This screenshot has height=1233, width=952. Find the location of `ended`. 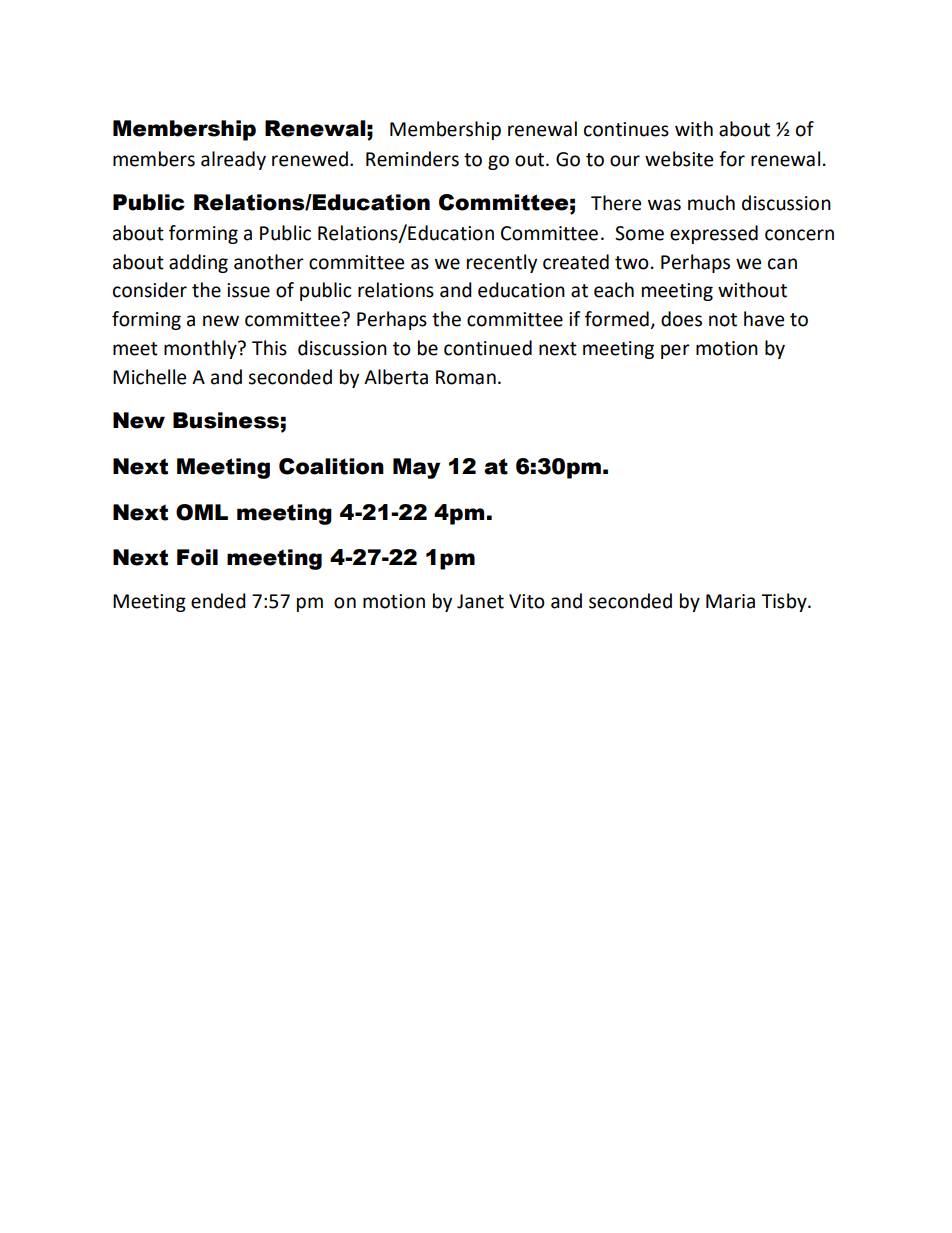

ended is located at coordinates (218, 601).
